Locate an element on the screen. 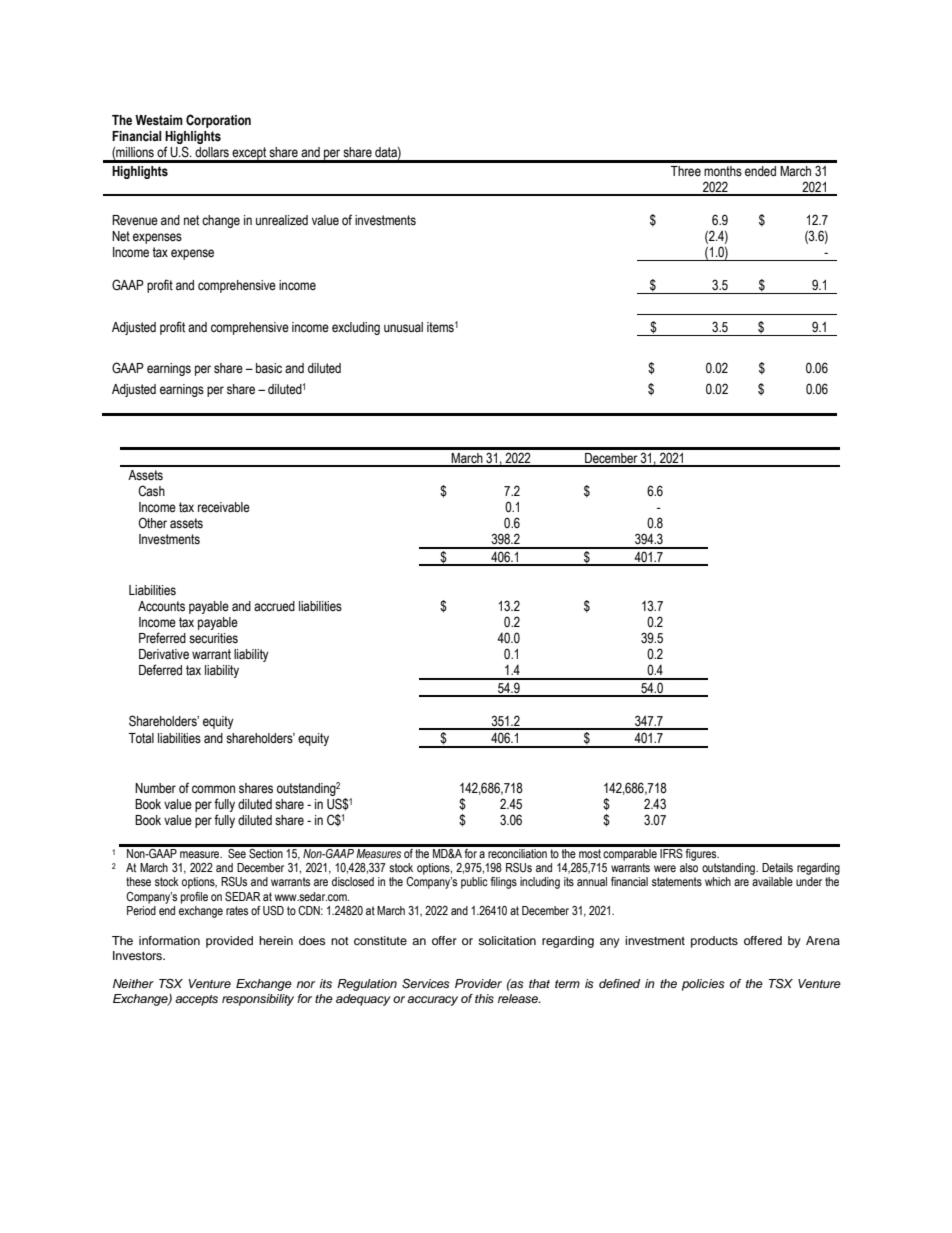 This screenshot has width=952, height=1233. Deferred is located at coordinates (160, 670).
